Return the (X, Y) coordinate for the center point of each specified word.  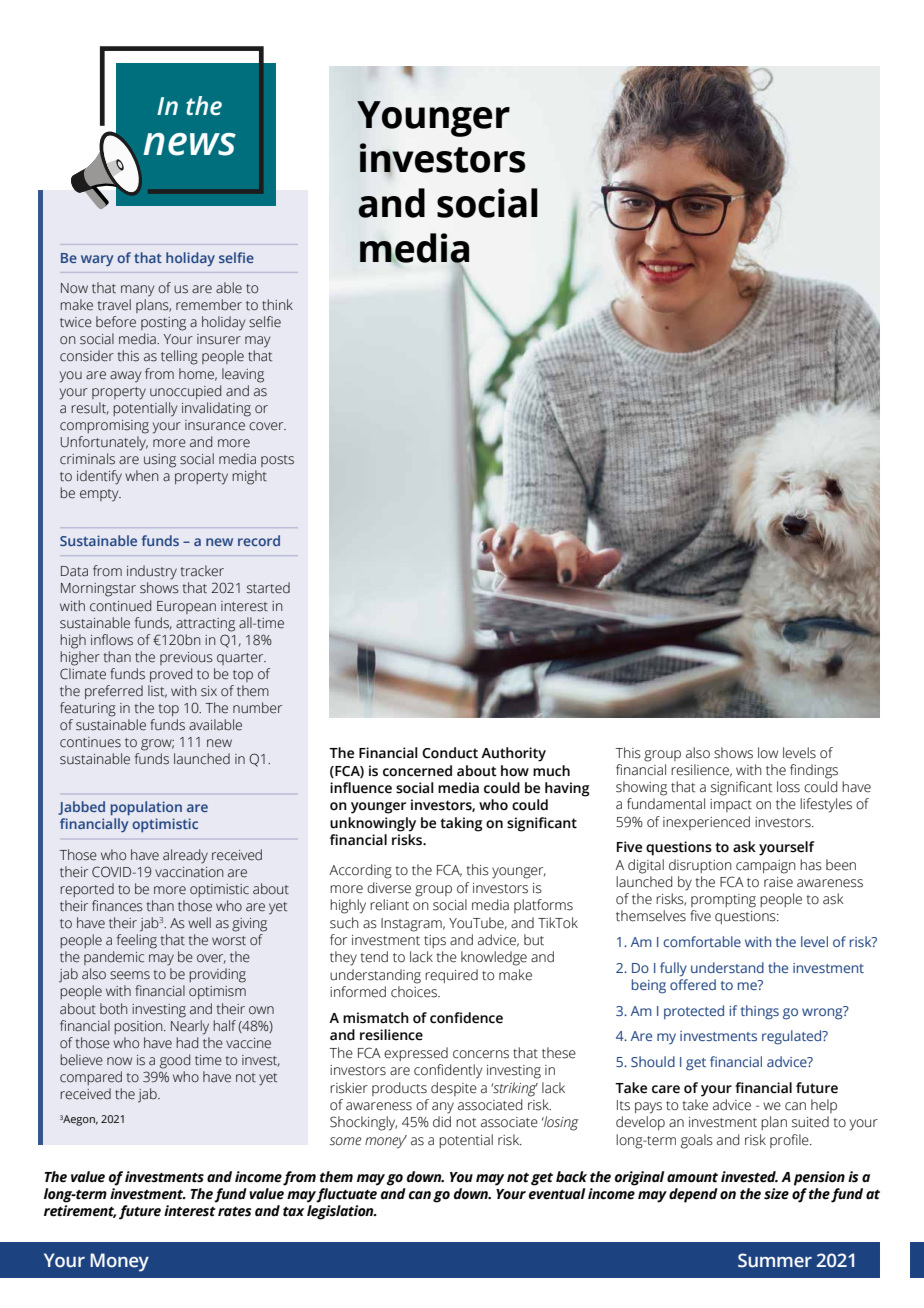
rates (234, 1212)
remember (209, 305)
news (189, 144)
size (776, 1194)
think (277, 305)
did (442, 1122)
